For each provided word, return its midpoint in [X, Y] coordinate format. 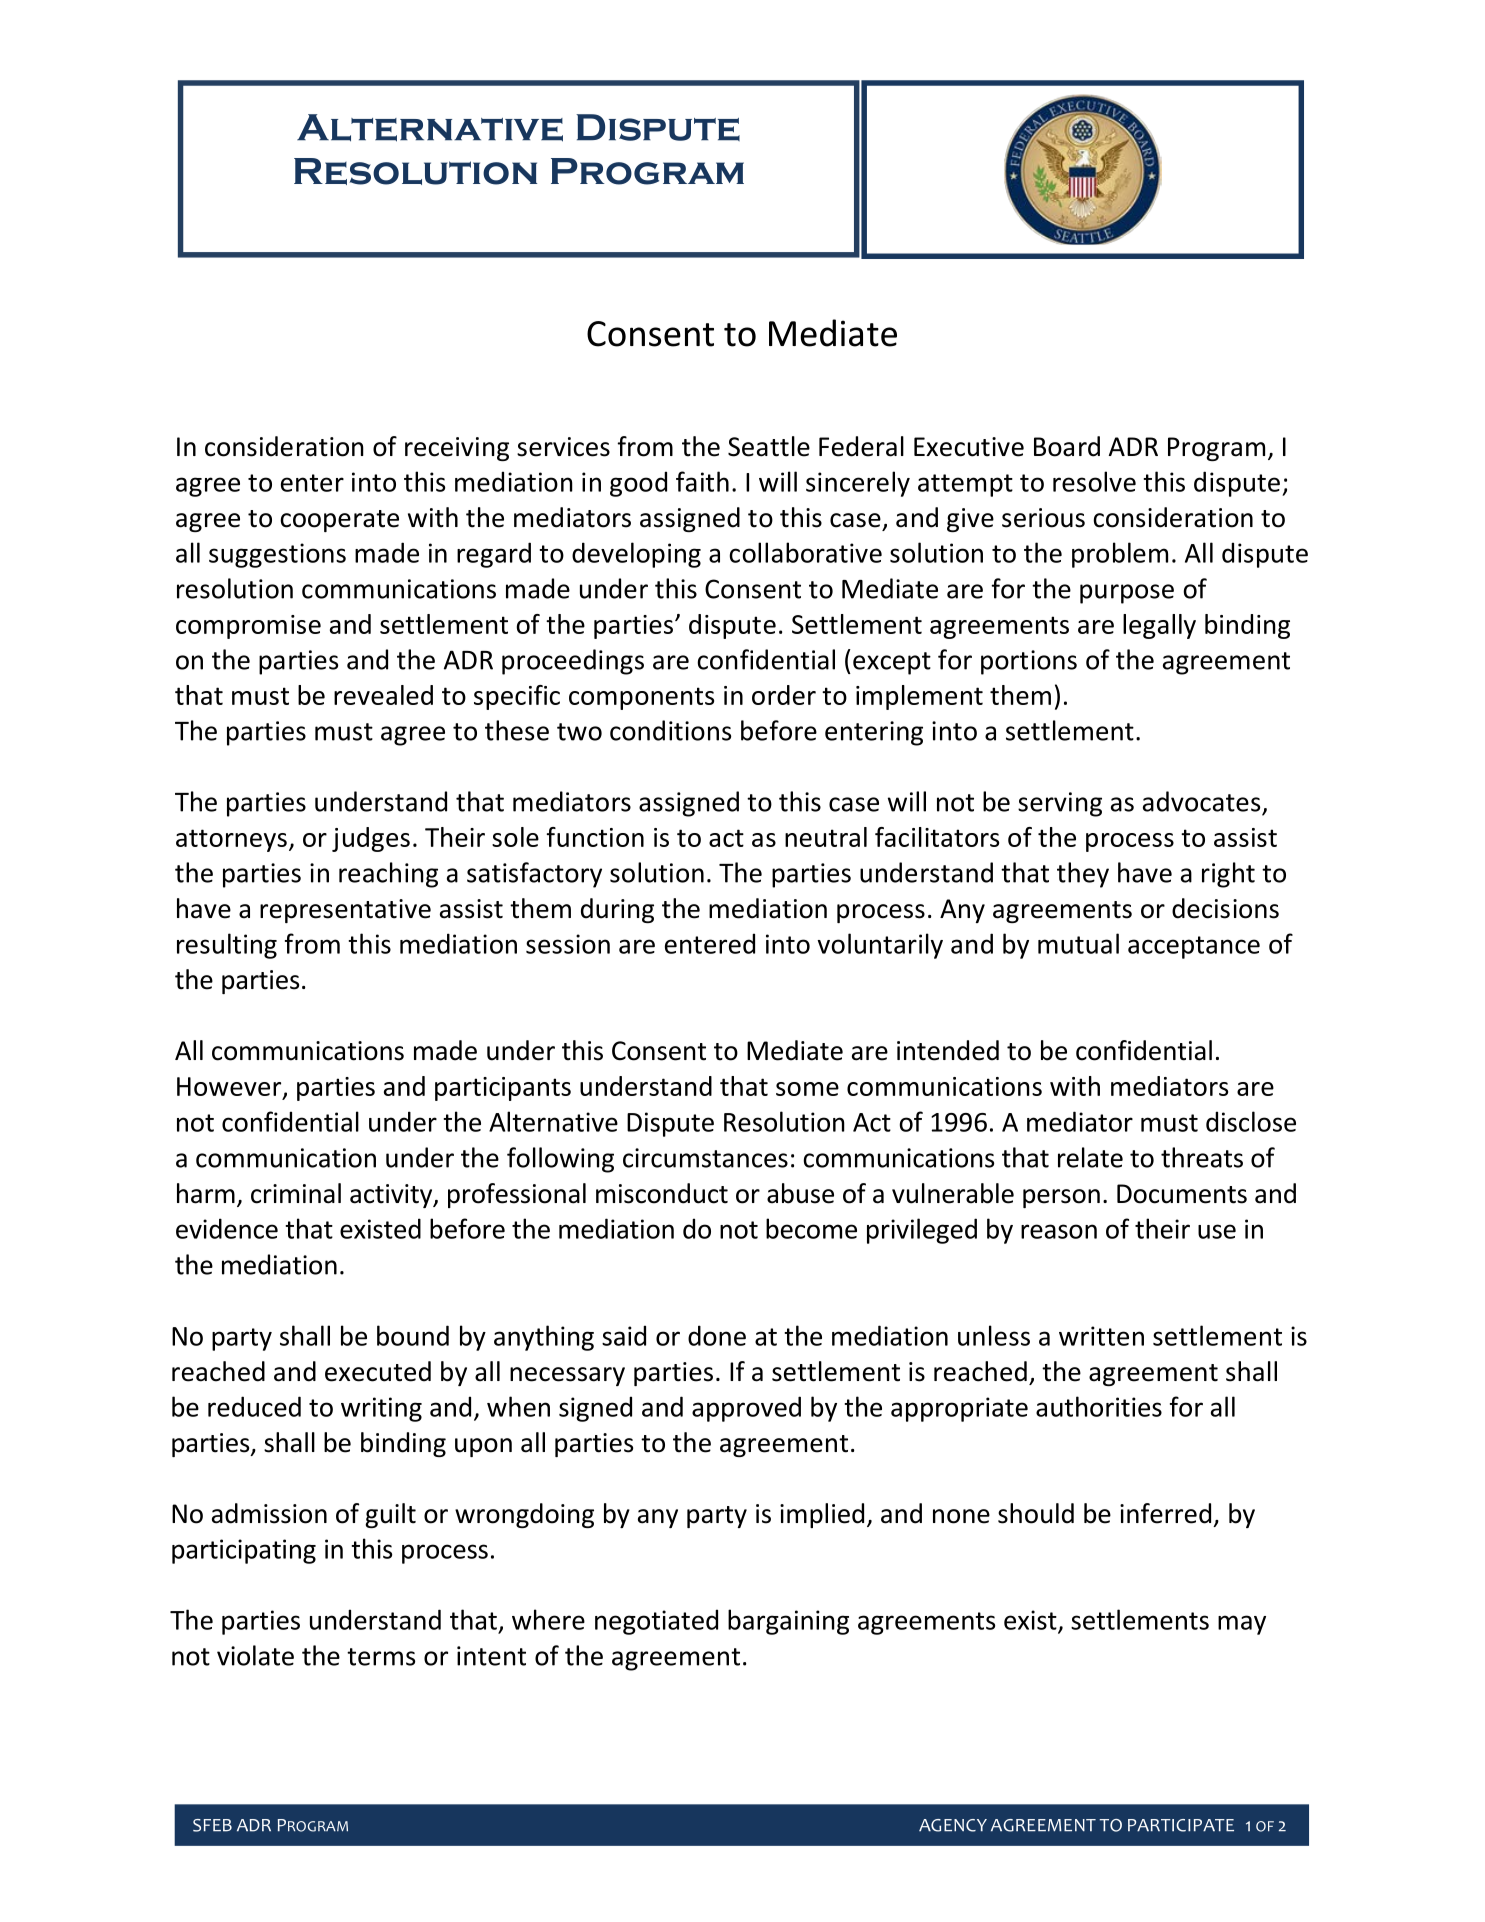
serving [1060, 804]
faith [702, 481]
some [807, 1089]
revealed [383, 695]
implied [822, 1515]
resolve [1094, 481]
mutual [1078, 943]
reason [1059, 1231]
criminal [296, 1193]
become [811, 1228]
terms [381, 1657]
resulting [227, 946]
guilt [390, 1515]
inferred [1165, 1513]
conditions [670, 730]
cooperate [339, 521]
